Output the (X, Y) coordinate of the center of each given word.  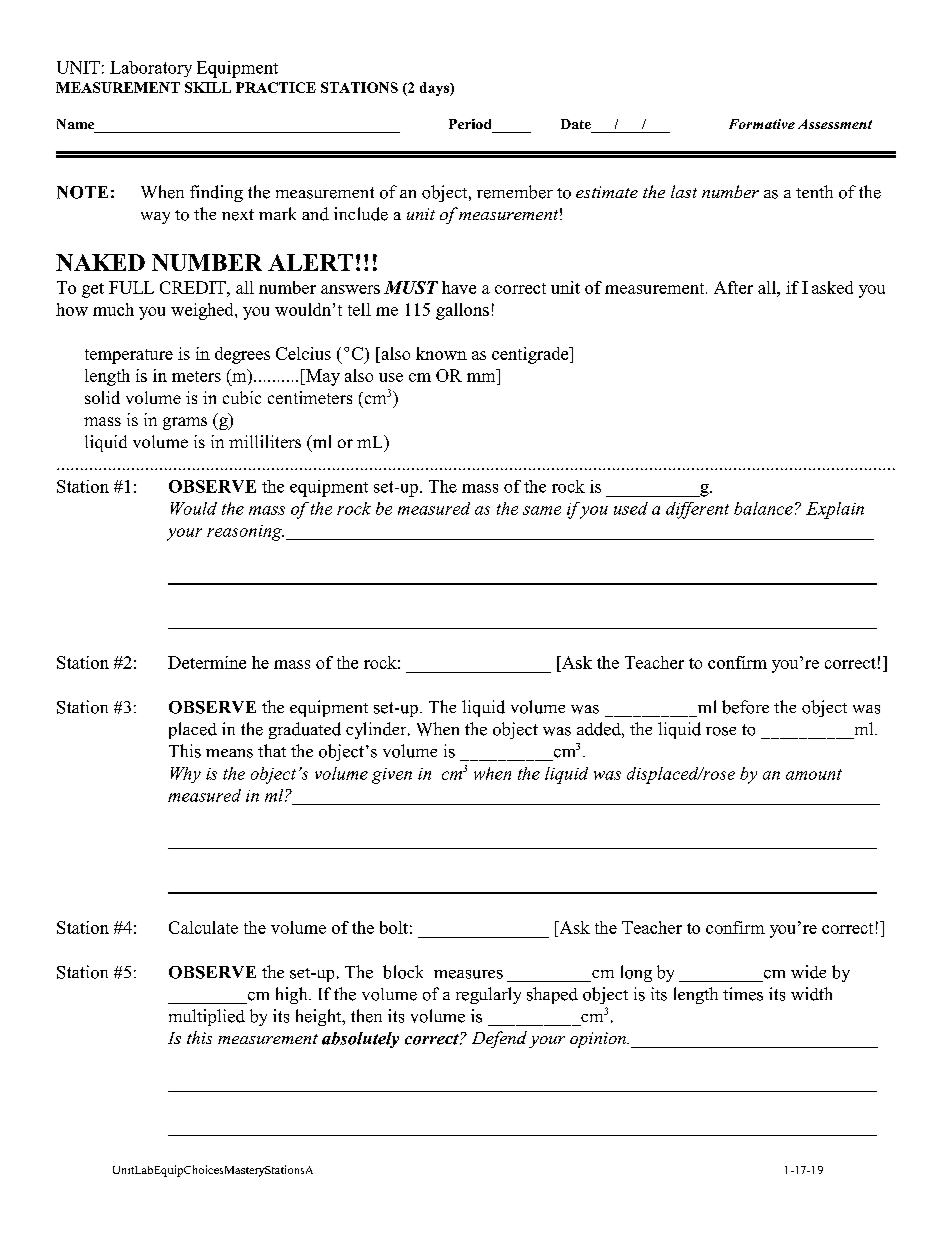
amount (814, 774)
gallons (462, 311)
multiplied (207, 1017)
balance (763, 508)
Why (186, 775)
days (435, 89)
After (733, 287)
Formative (762, 124)
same (542, 510)
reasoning (245, 533)
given (392, 776)
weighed (203, 311)
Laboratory (151, 69)
